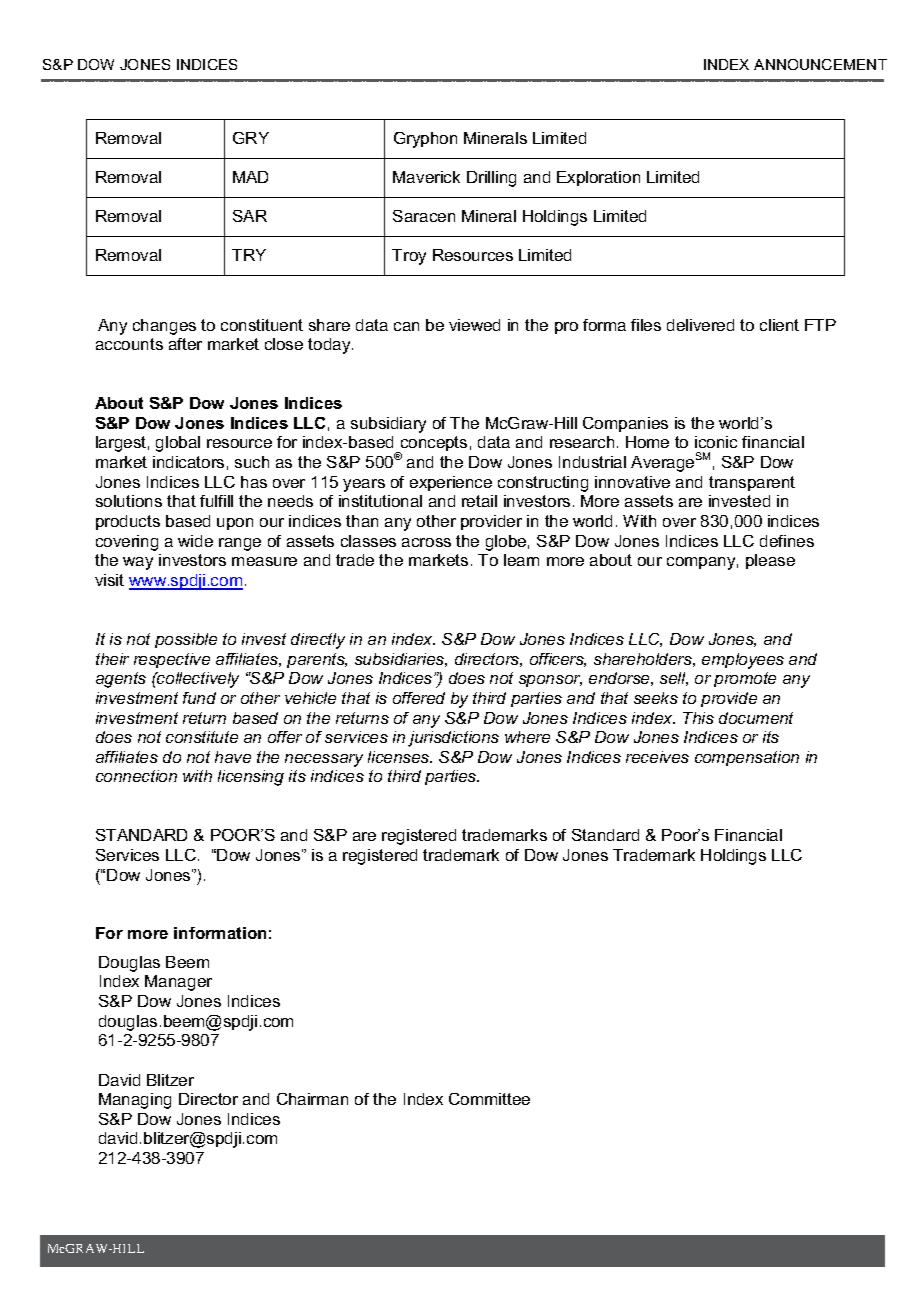 This screenshot has height=1308, width=924. I want to click on jurisdictions, so click(453, 739).
